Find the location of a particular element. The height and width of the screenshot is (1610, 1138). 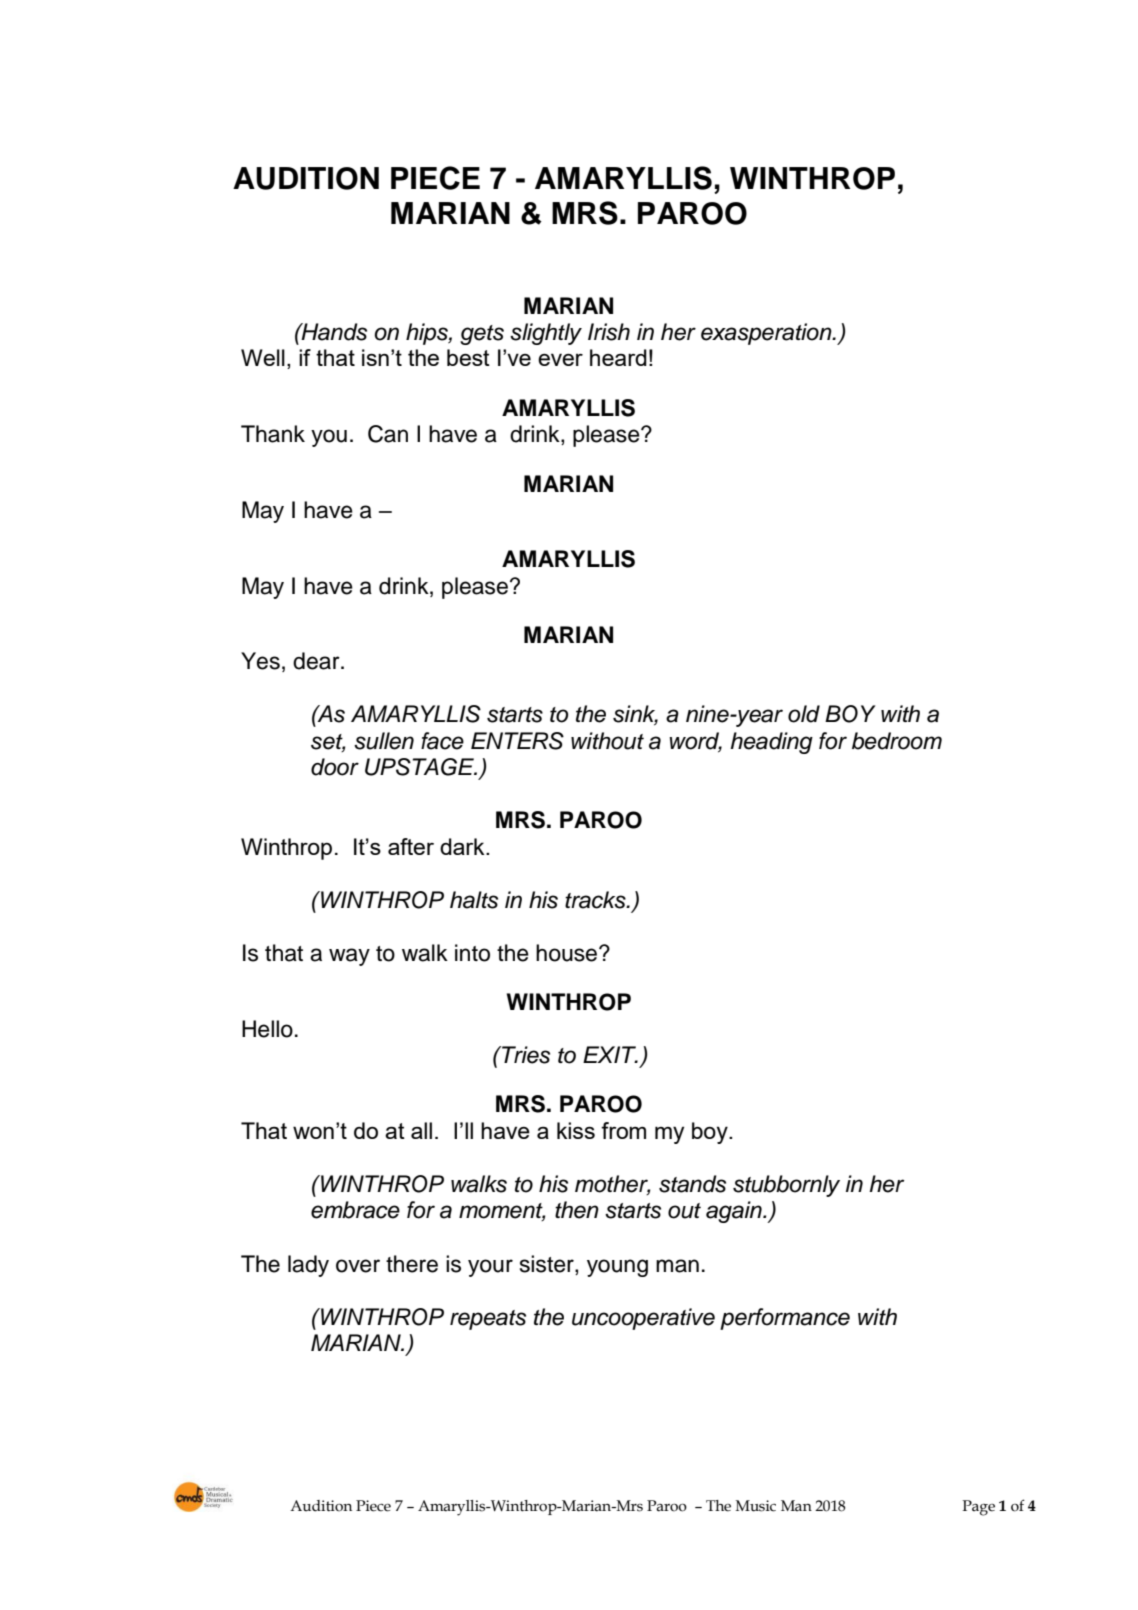

Hands is located at coordinates (333, 332).
